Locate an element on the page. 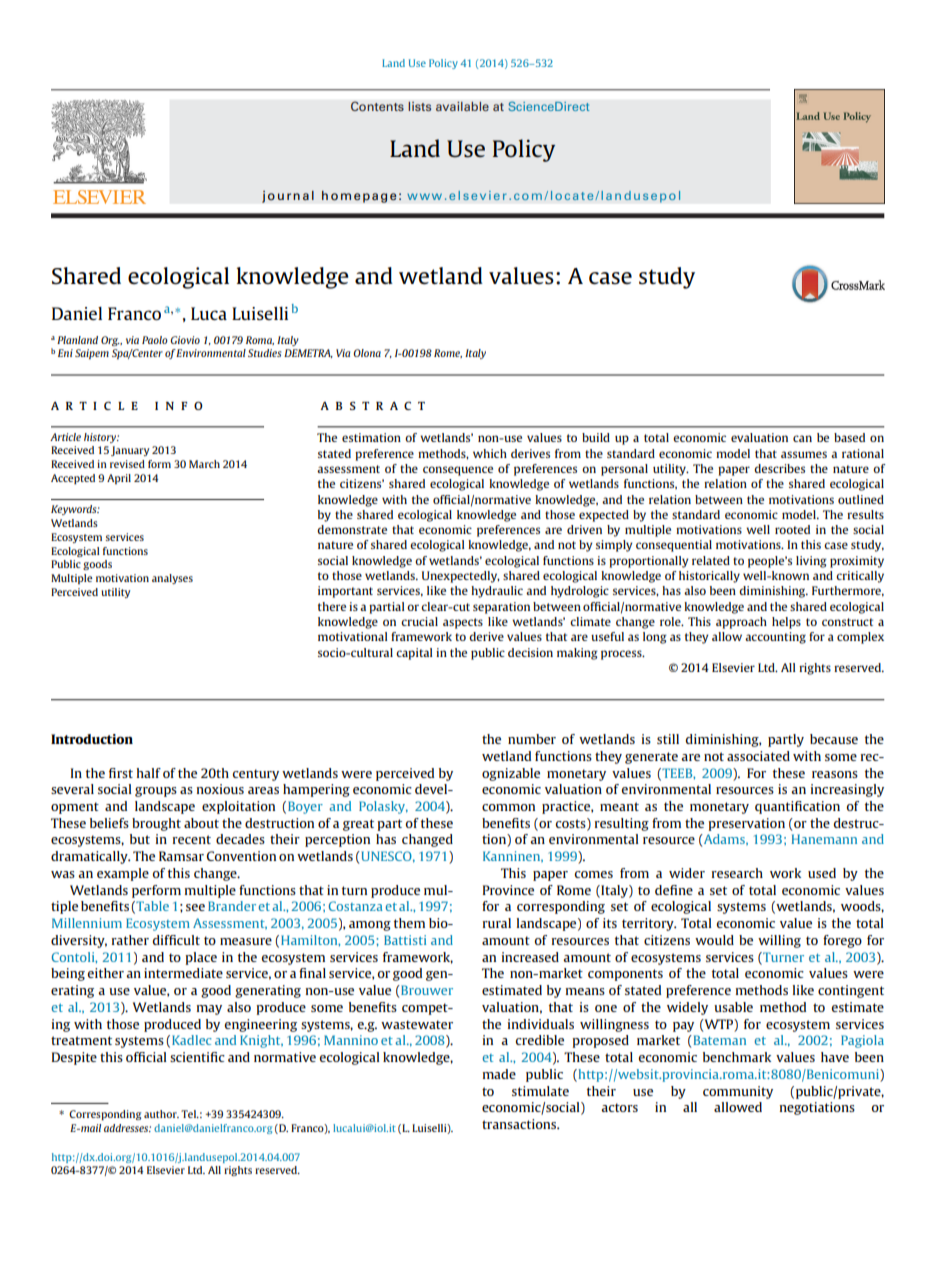 The width and height of the document is (952, 1270). lists is located at coordinates (420, 106).
